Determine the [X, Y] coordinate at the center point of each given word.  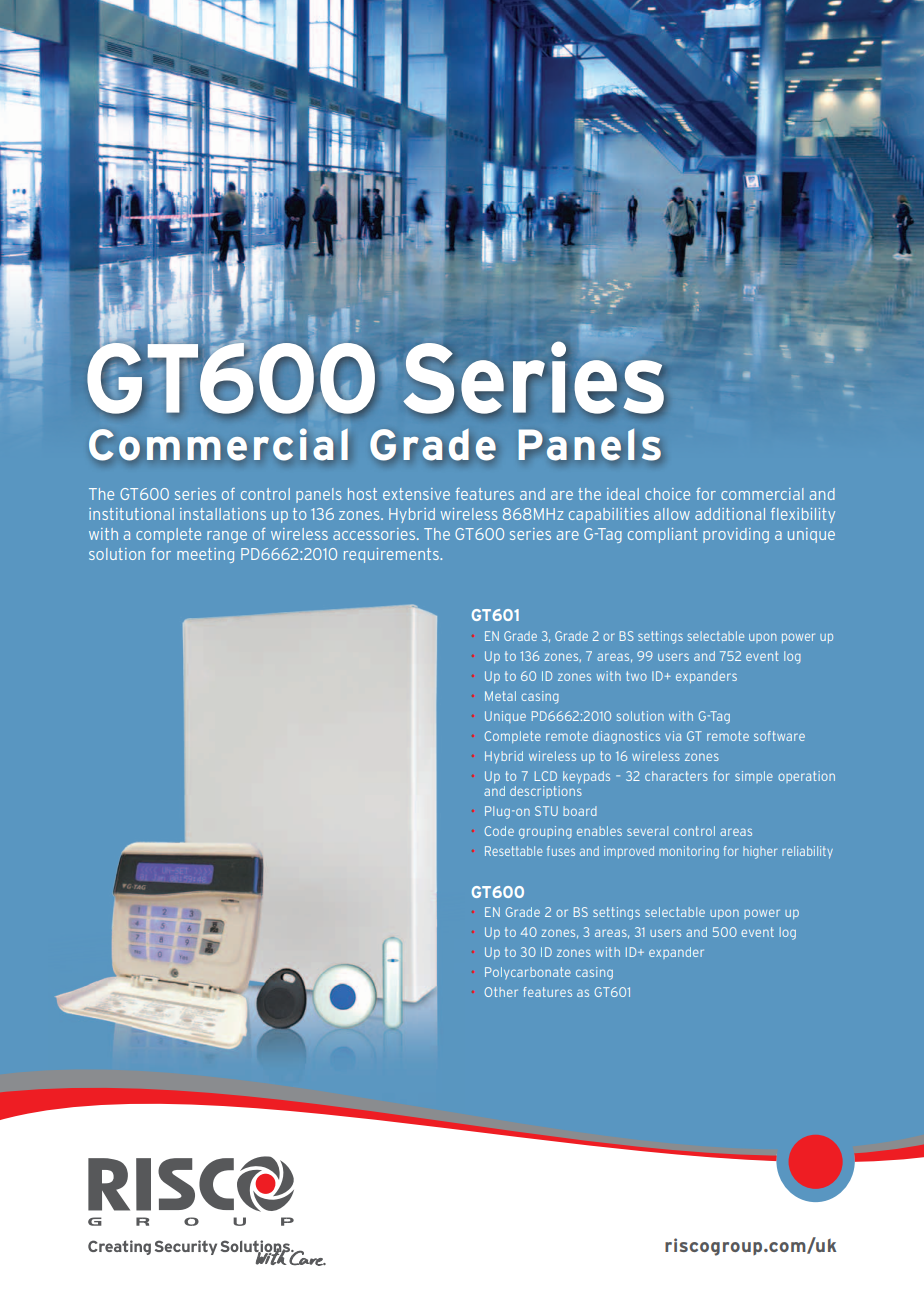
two [636, 676]
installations [223, 514]
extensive [416, 494]
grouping [545, 832]
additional [730, 514]
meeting [205, 555]
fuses [561, 851]
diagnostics [626, 737]
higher [760, 852]
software [779, 736]
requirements [392, 555]
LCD [546, 776]
